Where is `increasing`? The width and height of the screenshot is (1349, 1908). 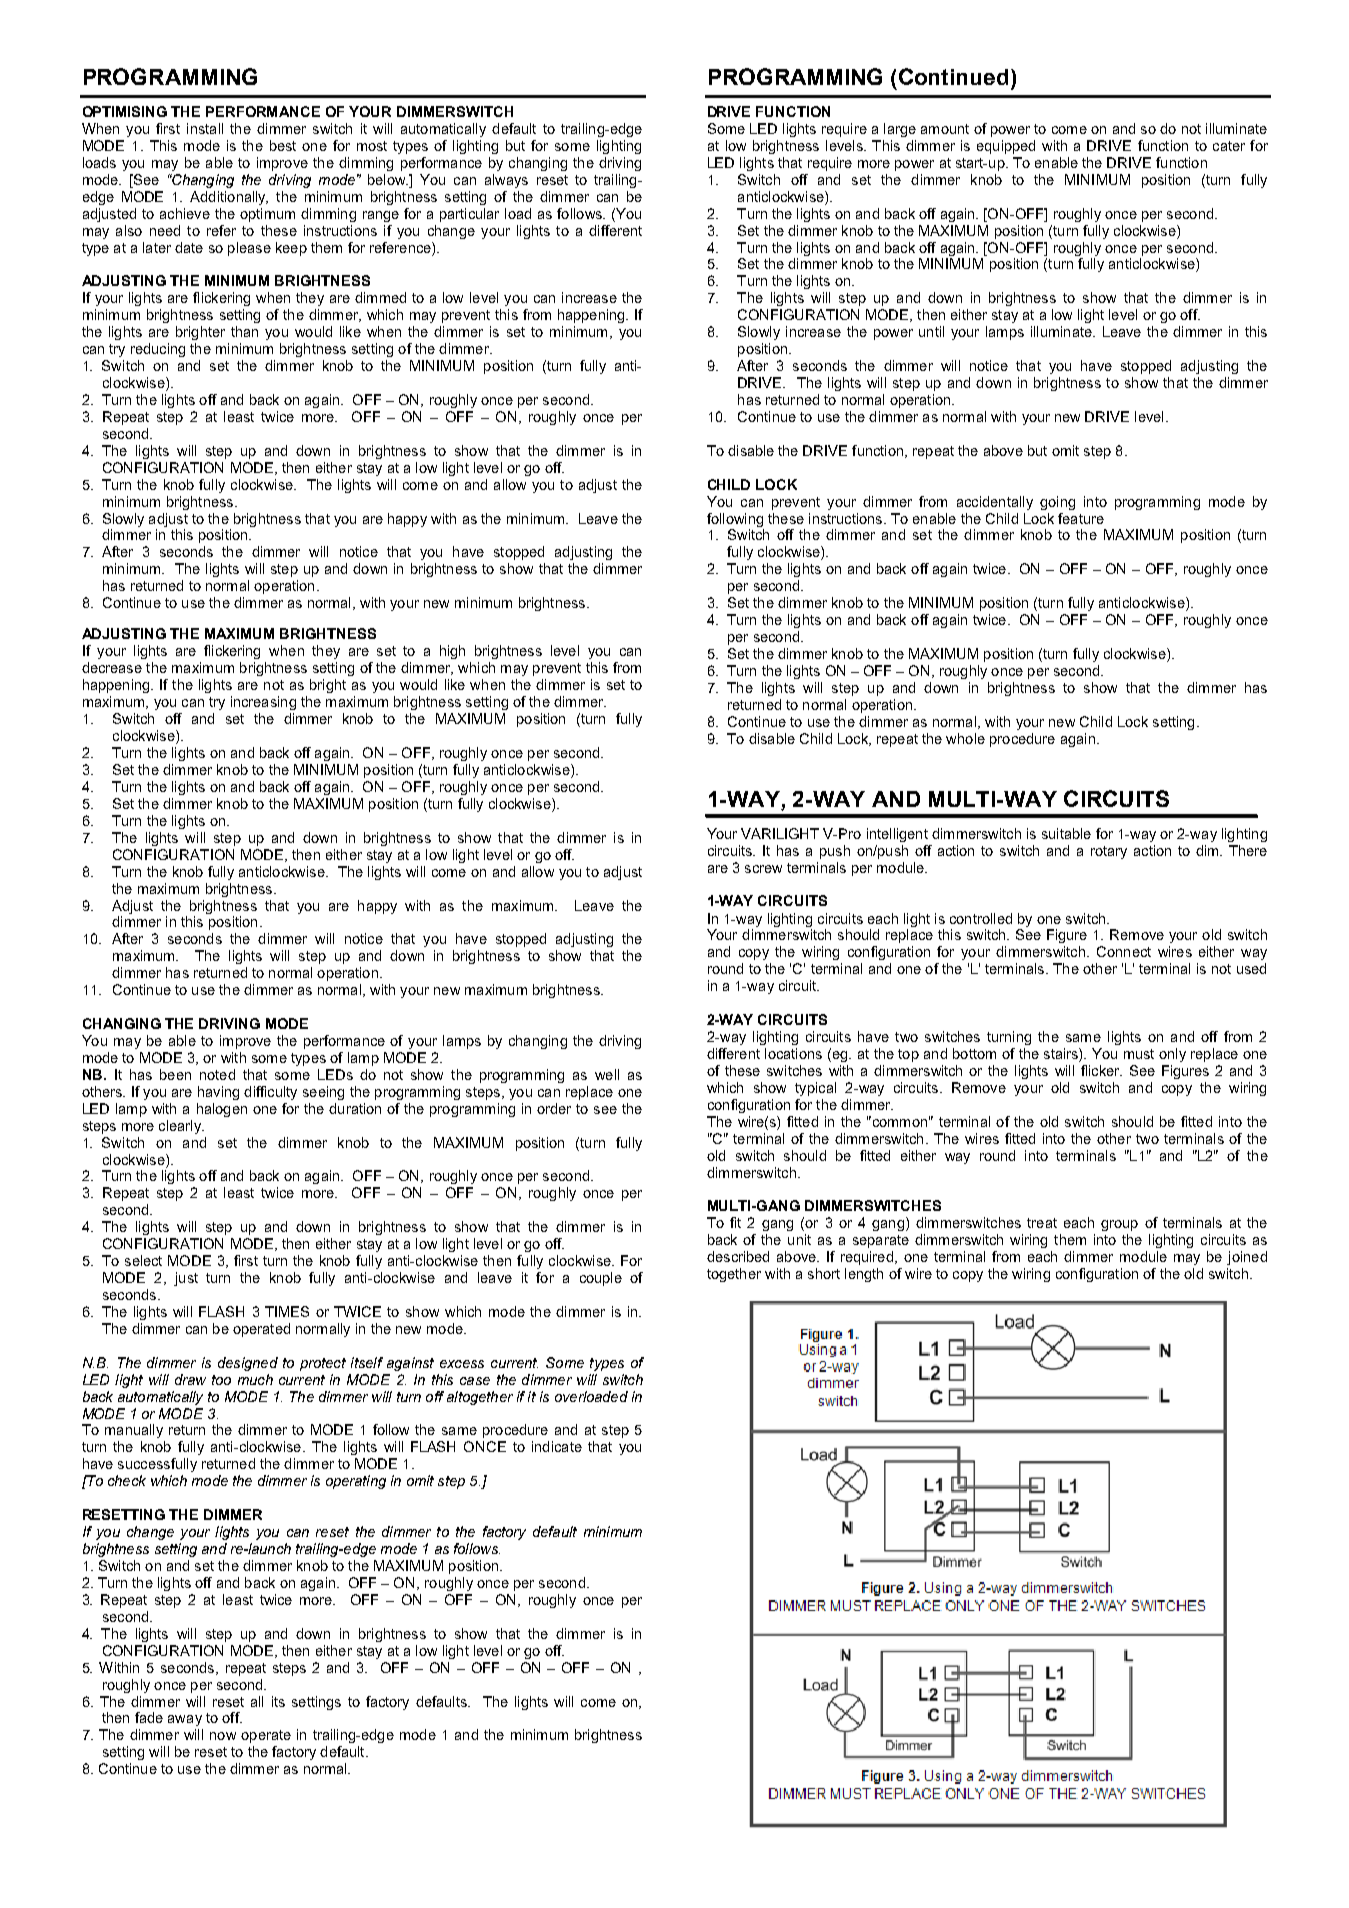 increasing is located at coordinates (263, 703).
